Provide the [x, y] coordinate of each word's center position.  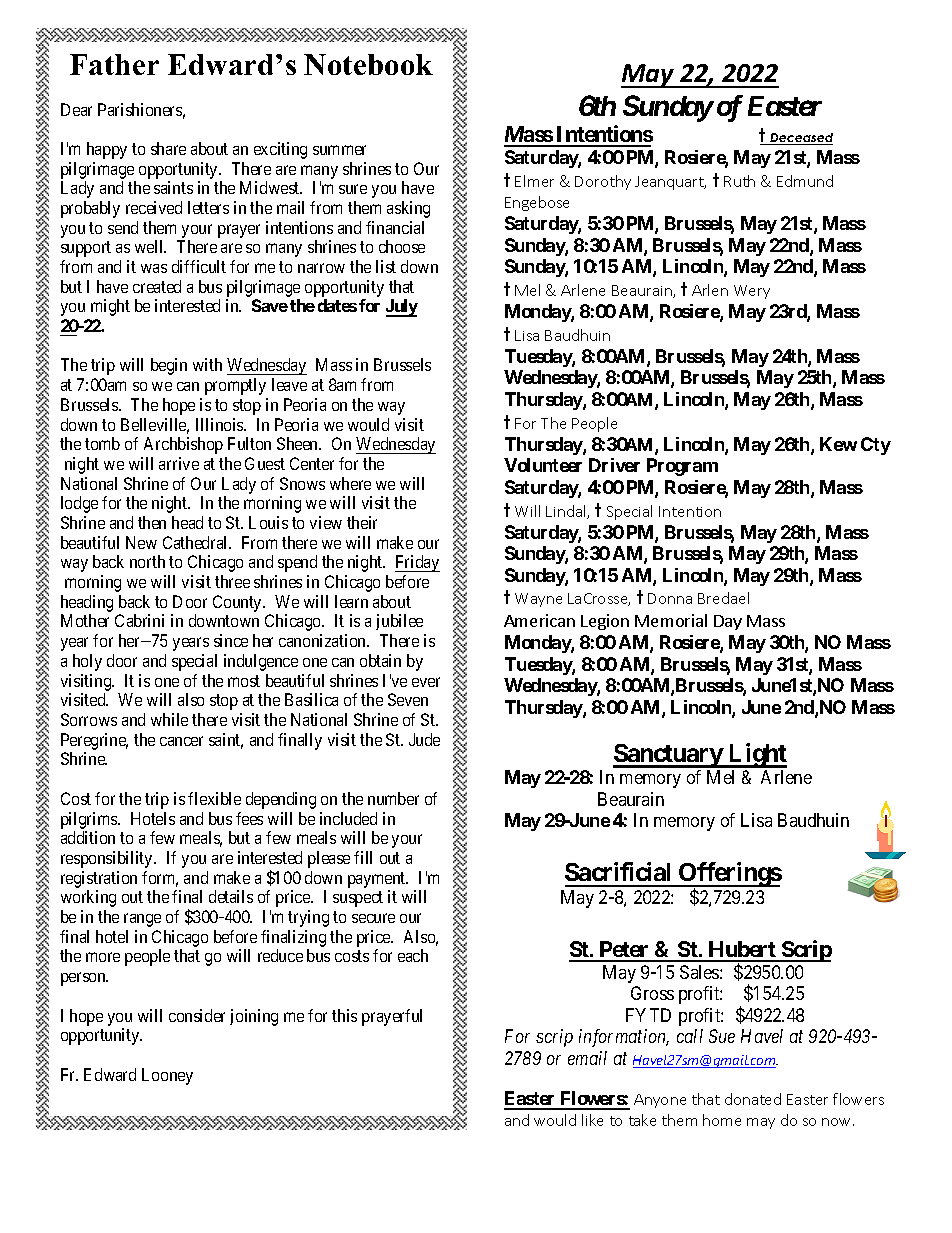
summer [339, 150]
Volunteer [543, 465]
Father [114, 64]
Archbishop [183, 445]
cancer [181, 741]
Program [682, 467]
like [592, 1120]
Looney [167, 1076]
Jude [424, 739]
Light [757, 755]
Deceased [801, 139]
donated [753, 1099]
